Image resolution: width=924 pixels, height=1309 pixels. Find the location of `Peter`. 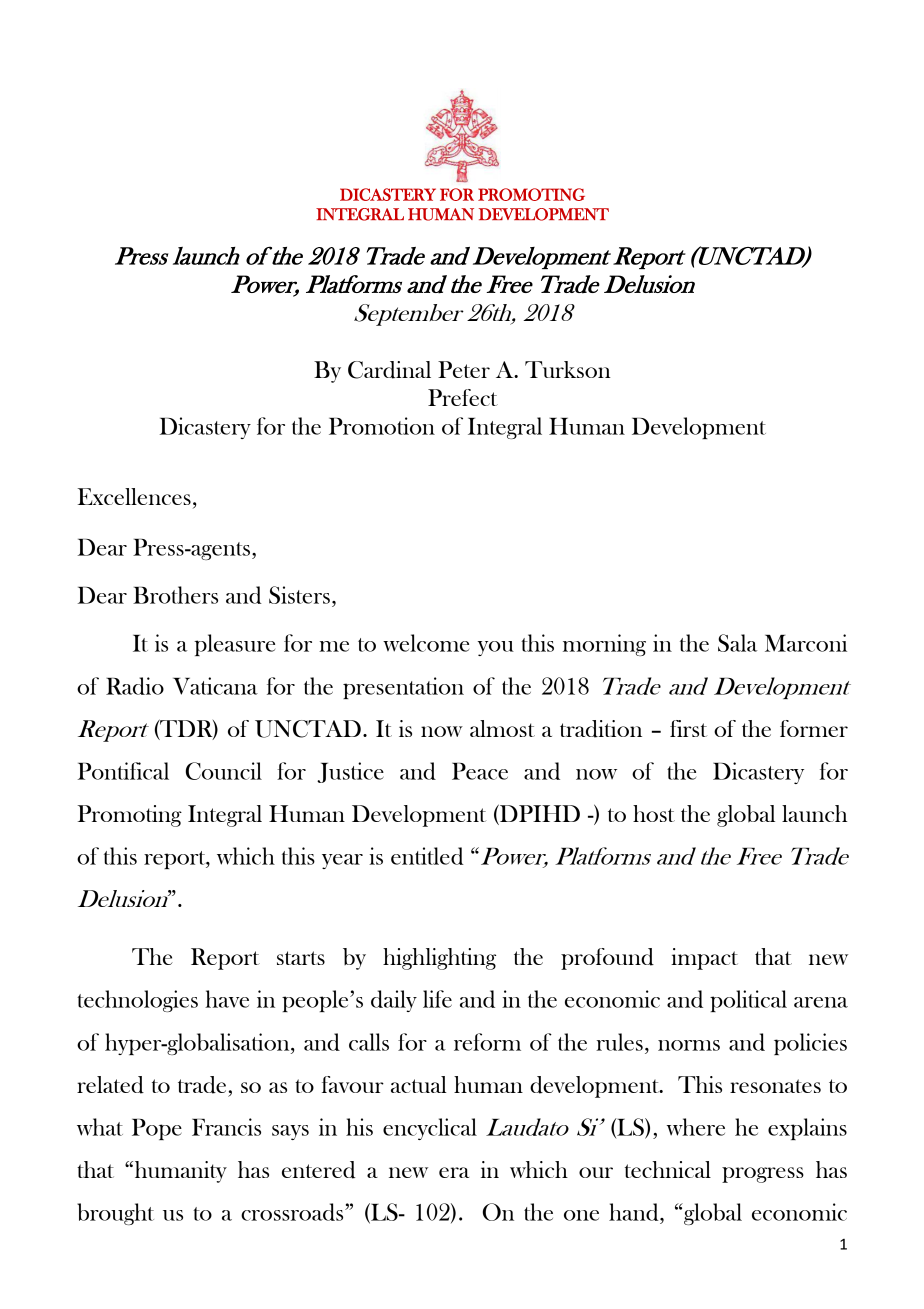

Peter is located at coordinates (464, 369).
